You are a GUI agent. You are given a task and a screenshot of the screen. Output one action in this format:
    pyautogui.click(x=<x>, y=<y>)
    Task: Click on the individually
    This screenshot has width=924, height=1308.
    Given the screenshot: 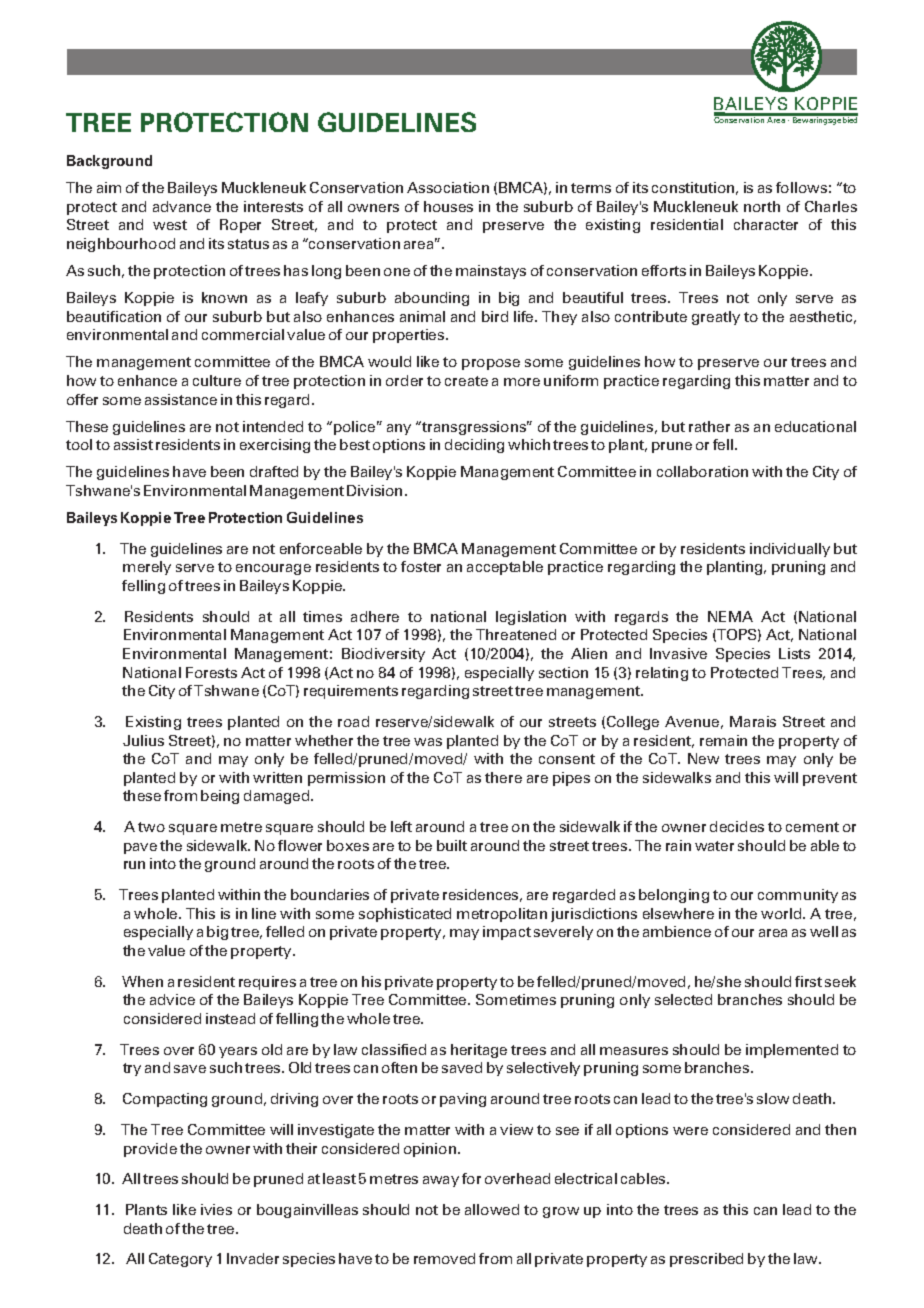 What is the action you would take?
    pyautogui.click(x=790, y=550)
